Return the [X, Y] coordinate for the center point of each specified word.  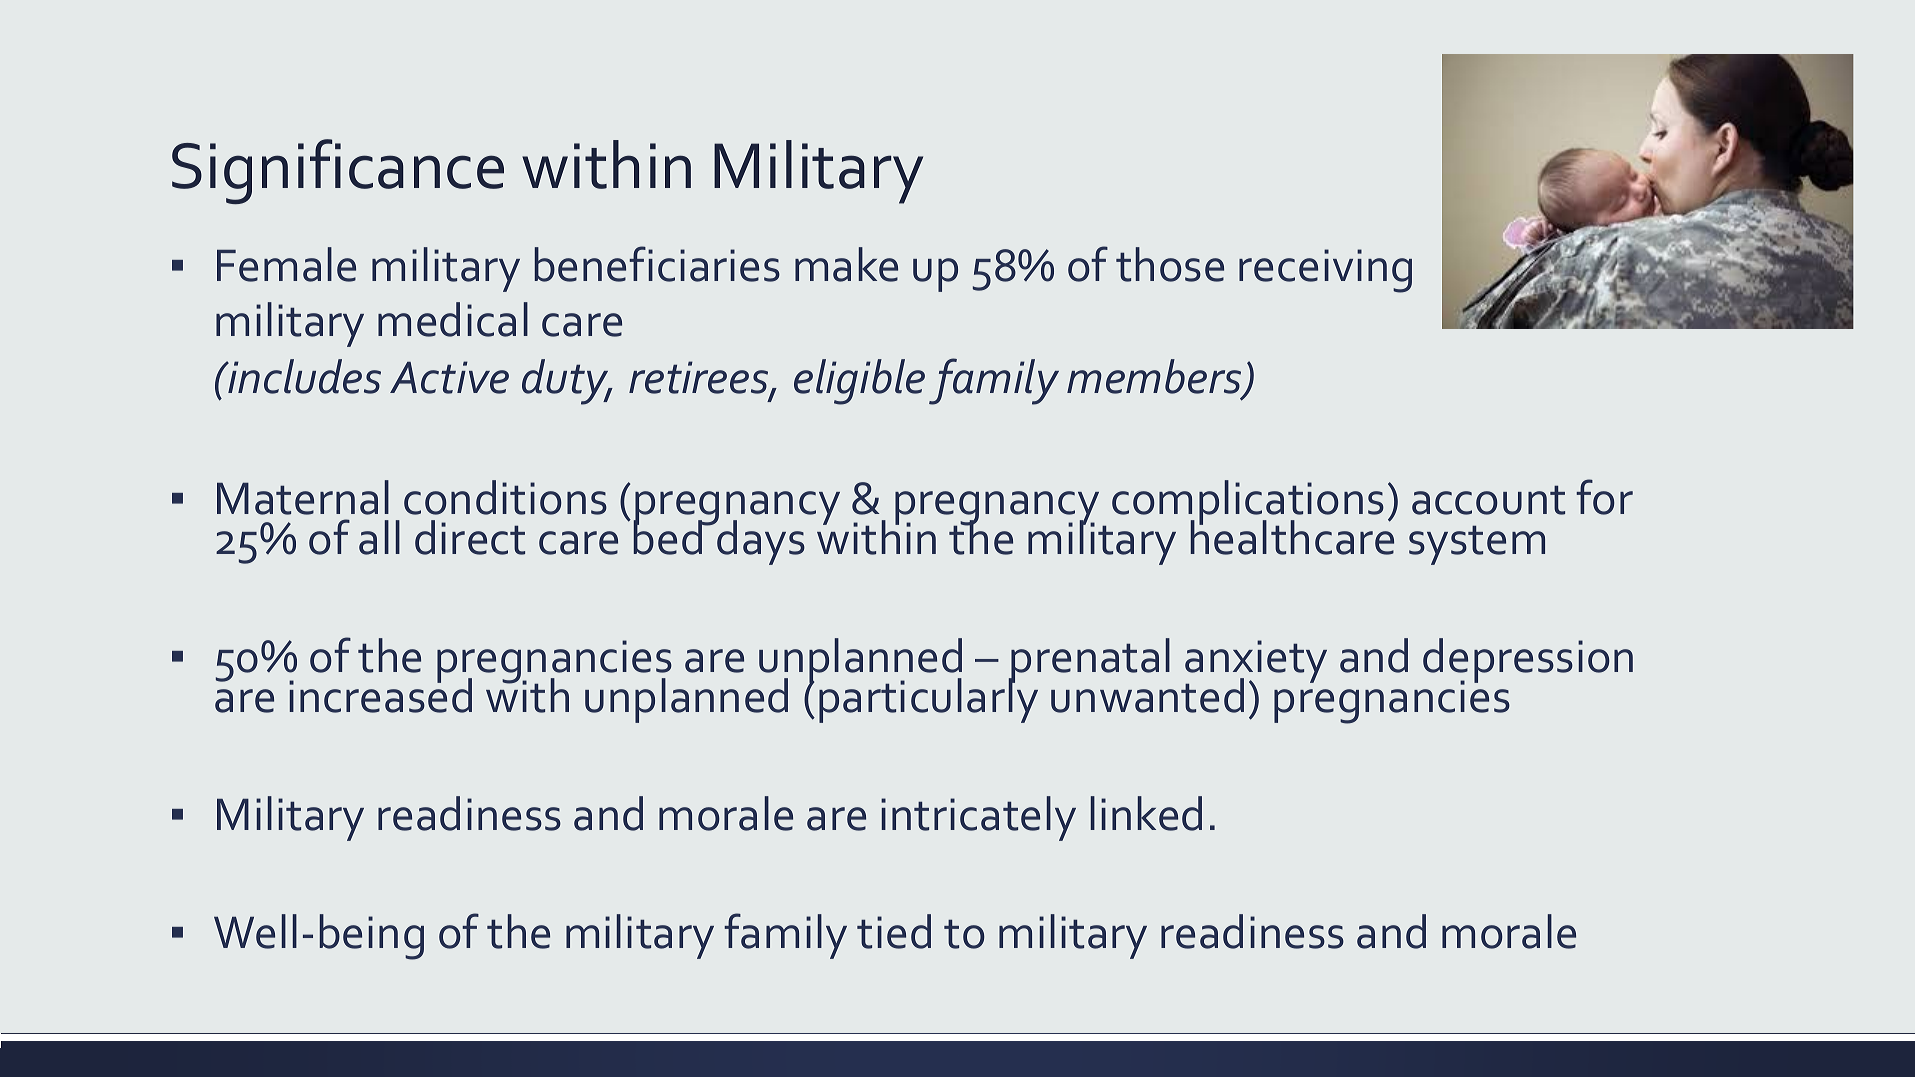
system [1477, 545]
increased [380, 694]
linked [1146, 813]
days [760, 541]
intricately [978, 818]
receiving [1325, 271]
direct [470, 537]
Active [449, 377]
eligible [859, 382]
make [846, 264]
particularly [928, 699]
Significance [338, 171]
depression [1528, 661]
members [1155, 378]
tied [894, 931]
